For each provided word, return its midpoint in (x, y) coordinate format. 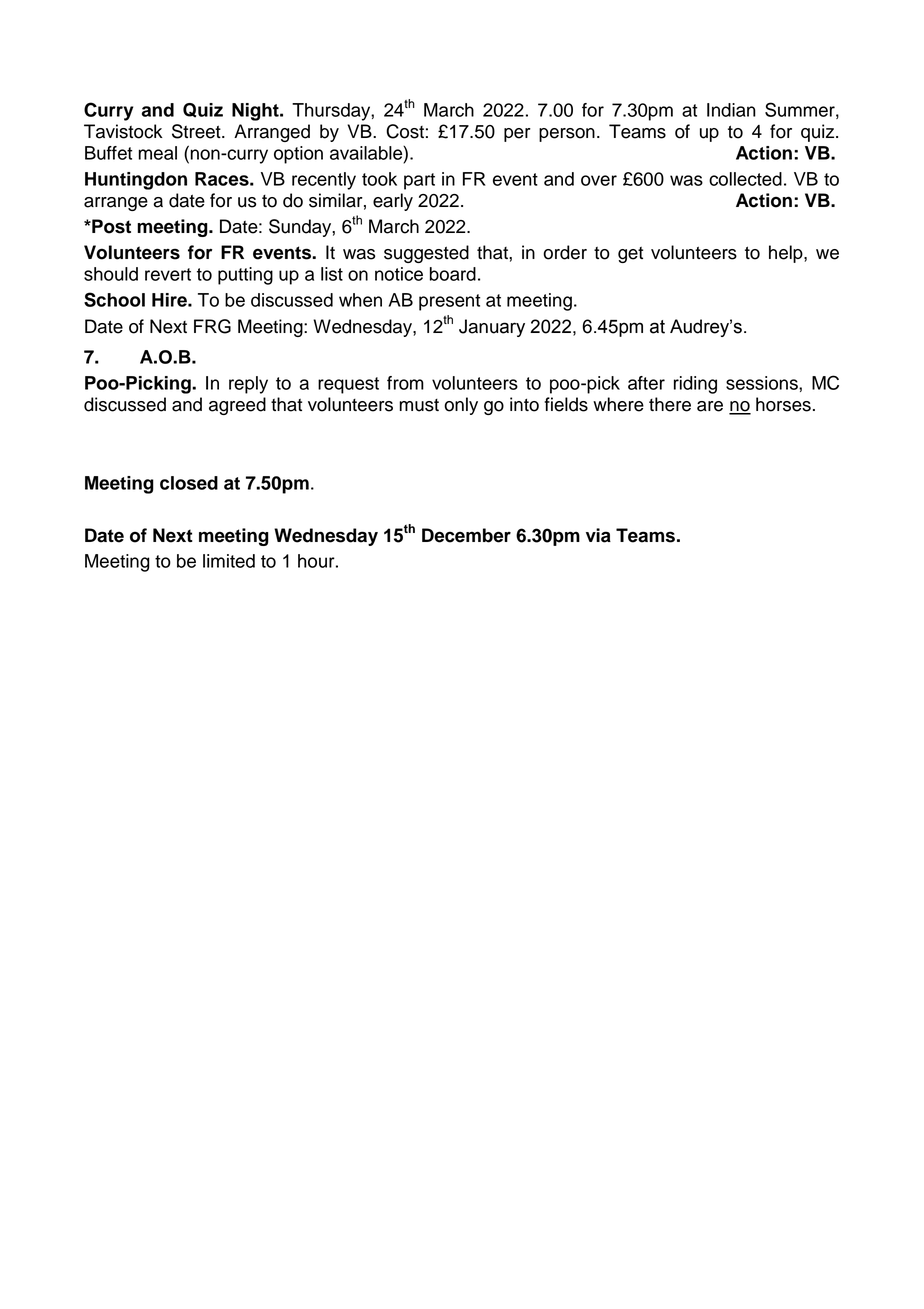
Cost (405, 131)
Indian (731, 110)
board (453, 274)
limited (229, 561)
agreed (237, 406)
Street (197, 131)
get (630, 255)
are (710, 406)
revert (168, 274)
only (461, 406)
